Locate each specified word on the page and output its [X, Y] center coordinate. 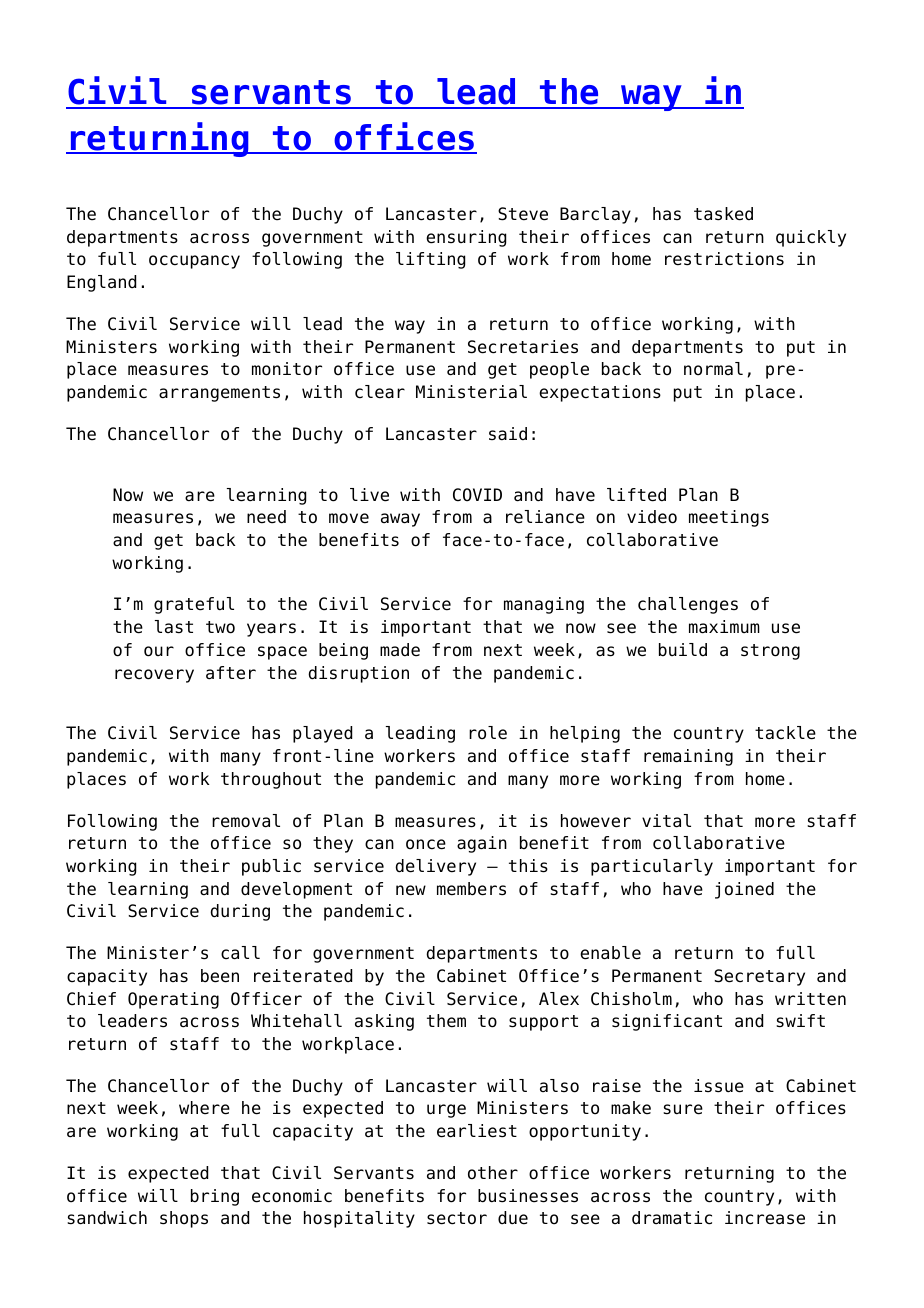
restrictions [724, 259]
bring [215, 1197]
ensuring [466, 238]
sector [457, 1218]
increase [765, 1218]
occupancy [194, 262]
